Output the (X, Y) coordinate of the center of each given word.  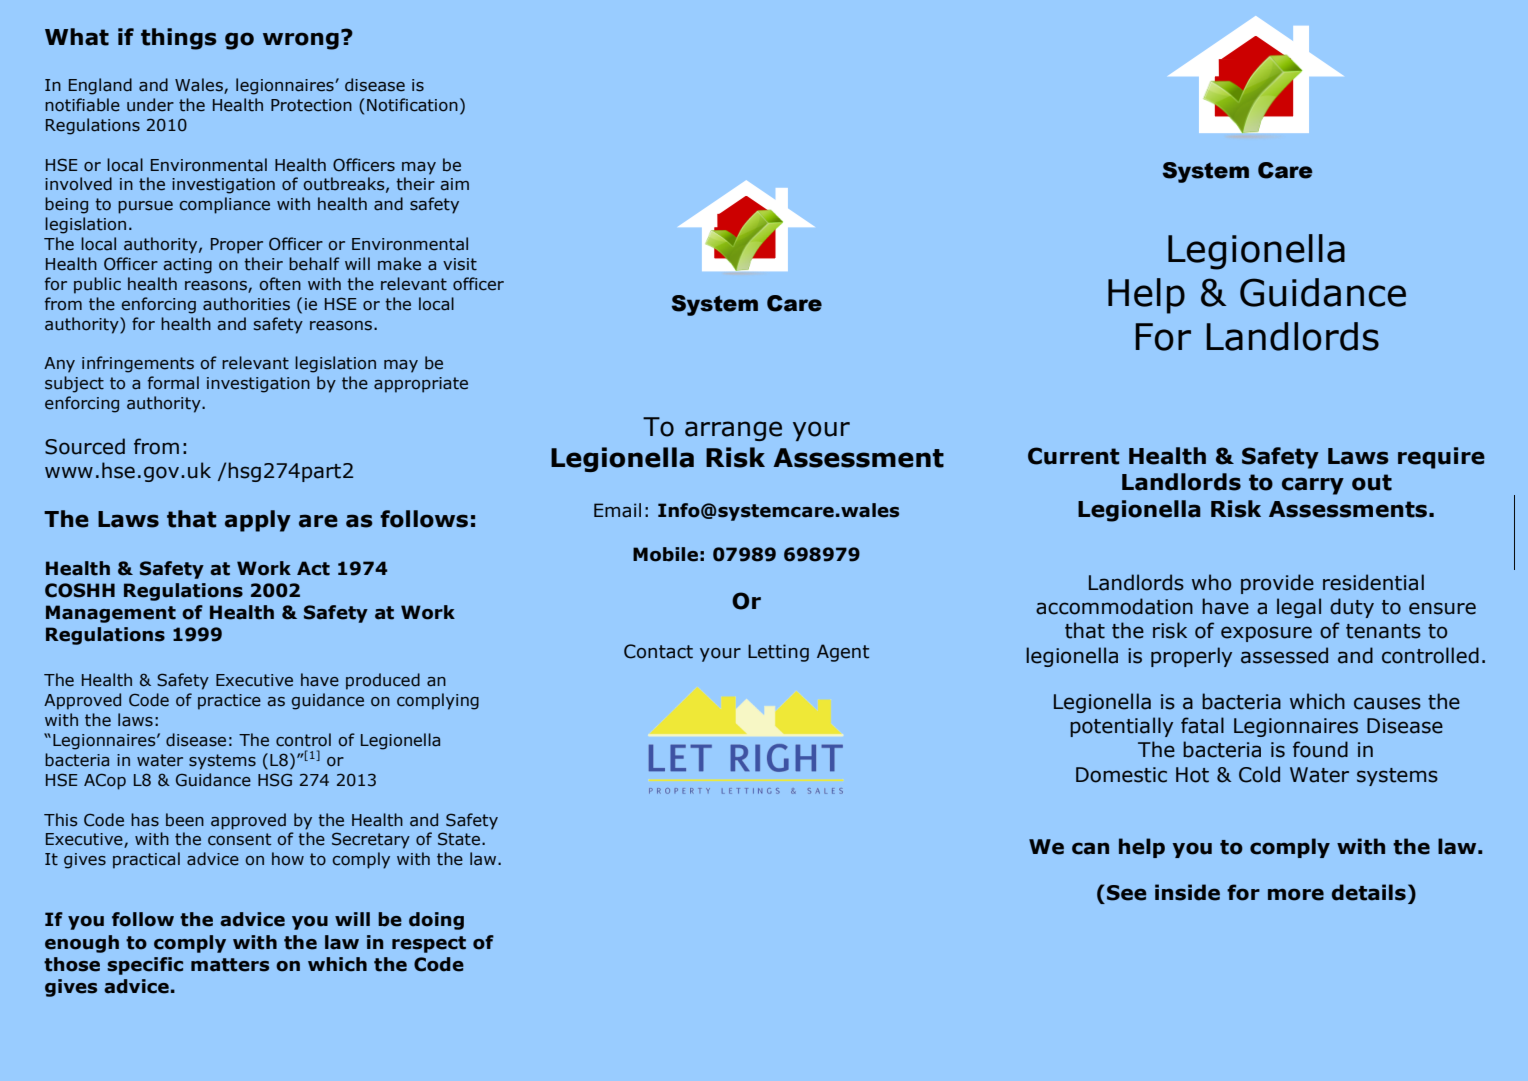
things (179, 39)
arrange (733, 431)
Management (111, 614)
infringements (138, 364)
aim (454, 184)
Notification (412, 105)
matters (230, 965)
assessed (1284, 655)
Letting (778, 653)
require (1441, 458)
